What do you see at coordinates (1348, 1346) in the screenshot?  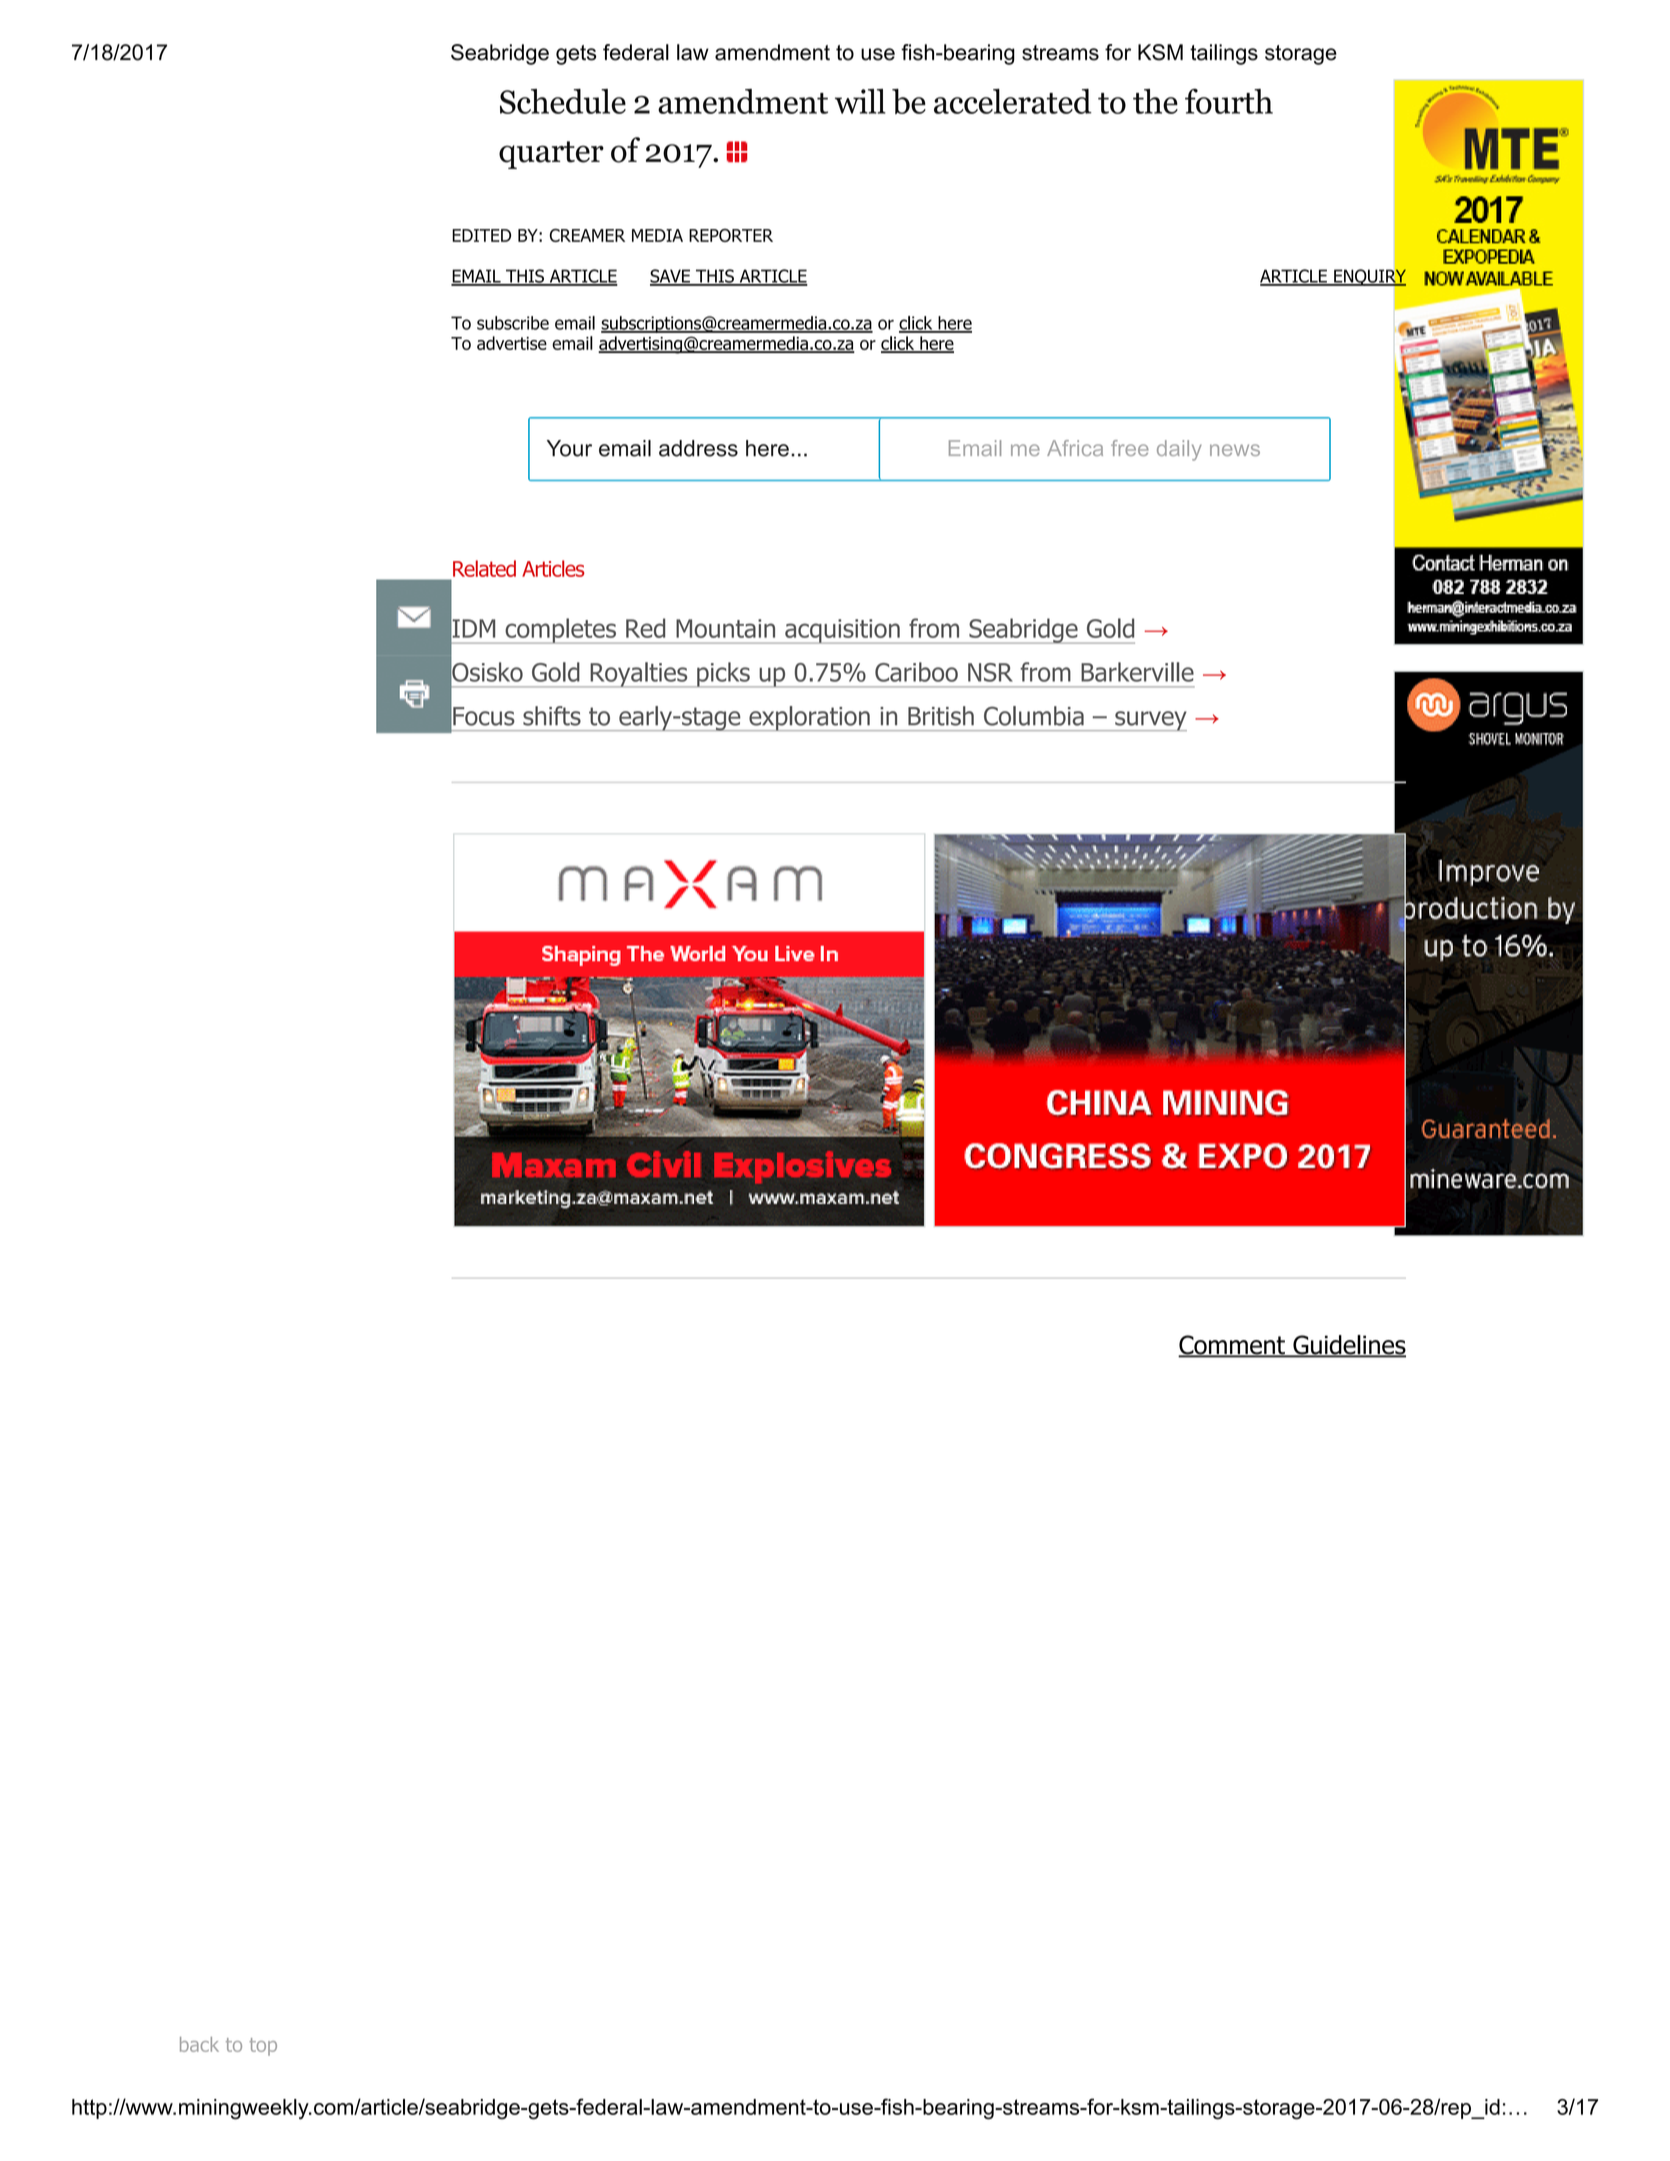 I see `Guidelines` at bounding box center [1348, 1346].
